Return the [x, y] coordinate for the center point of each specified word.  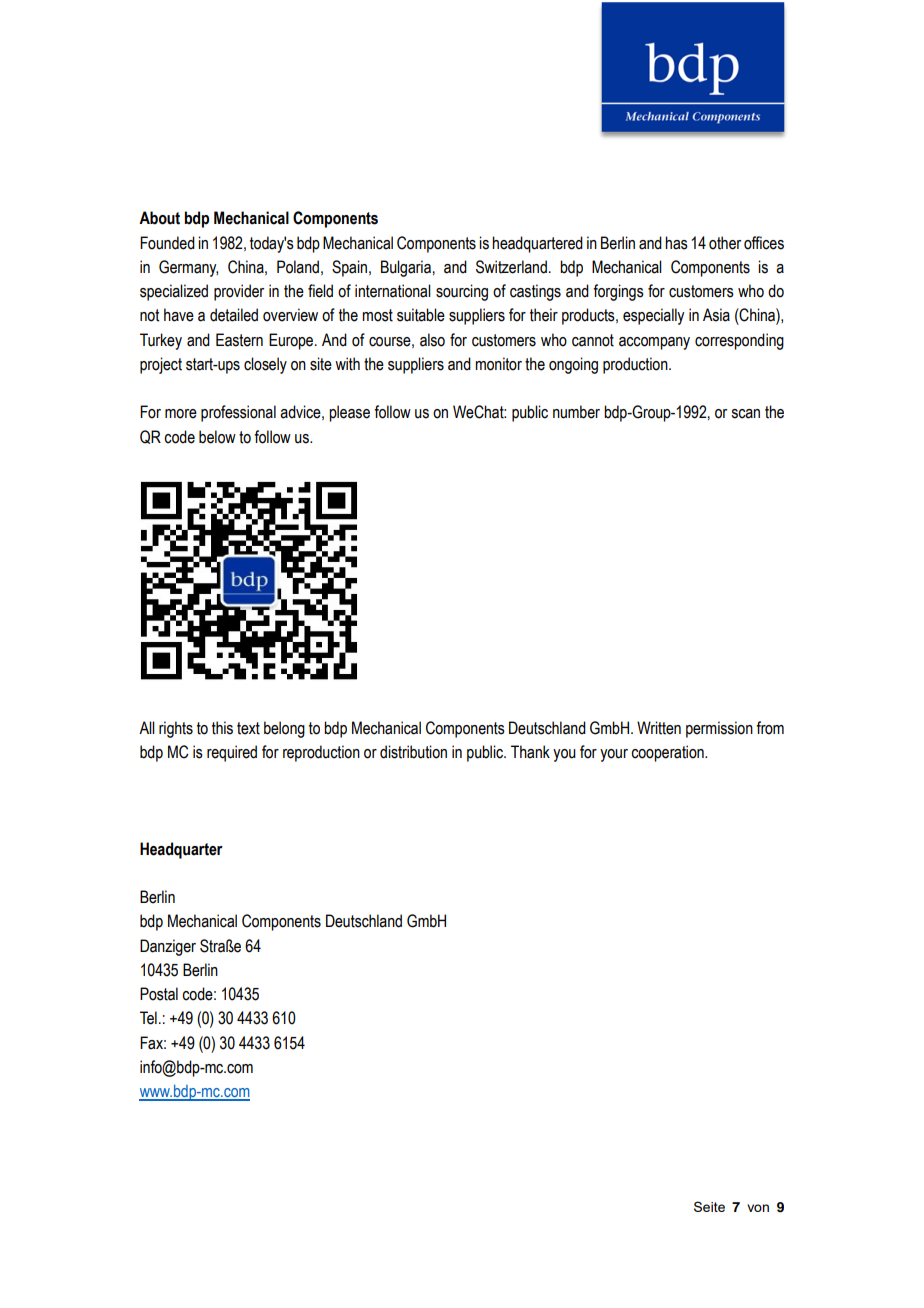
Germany [188, 268]
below [217, 437]
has [676, 243]
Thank [530, 752]
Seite [709, 1206]
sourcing [462, 292]
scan [745, 414]
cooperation [668, 753]
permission [719, 729]
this [222, 728]
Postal [159, 994]
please [349, 413]
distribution [413, 752]
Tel [148, 1018]
